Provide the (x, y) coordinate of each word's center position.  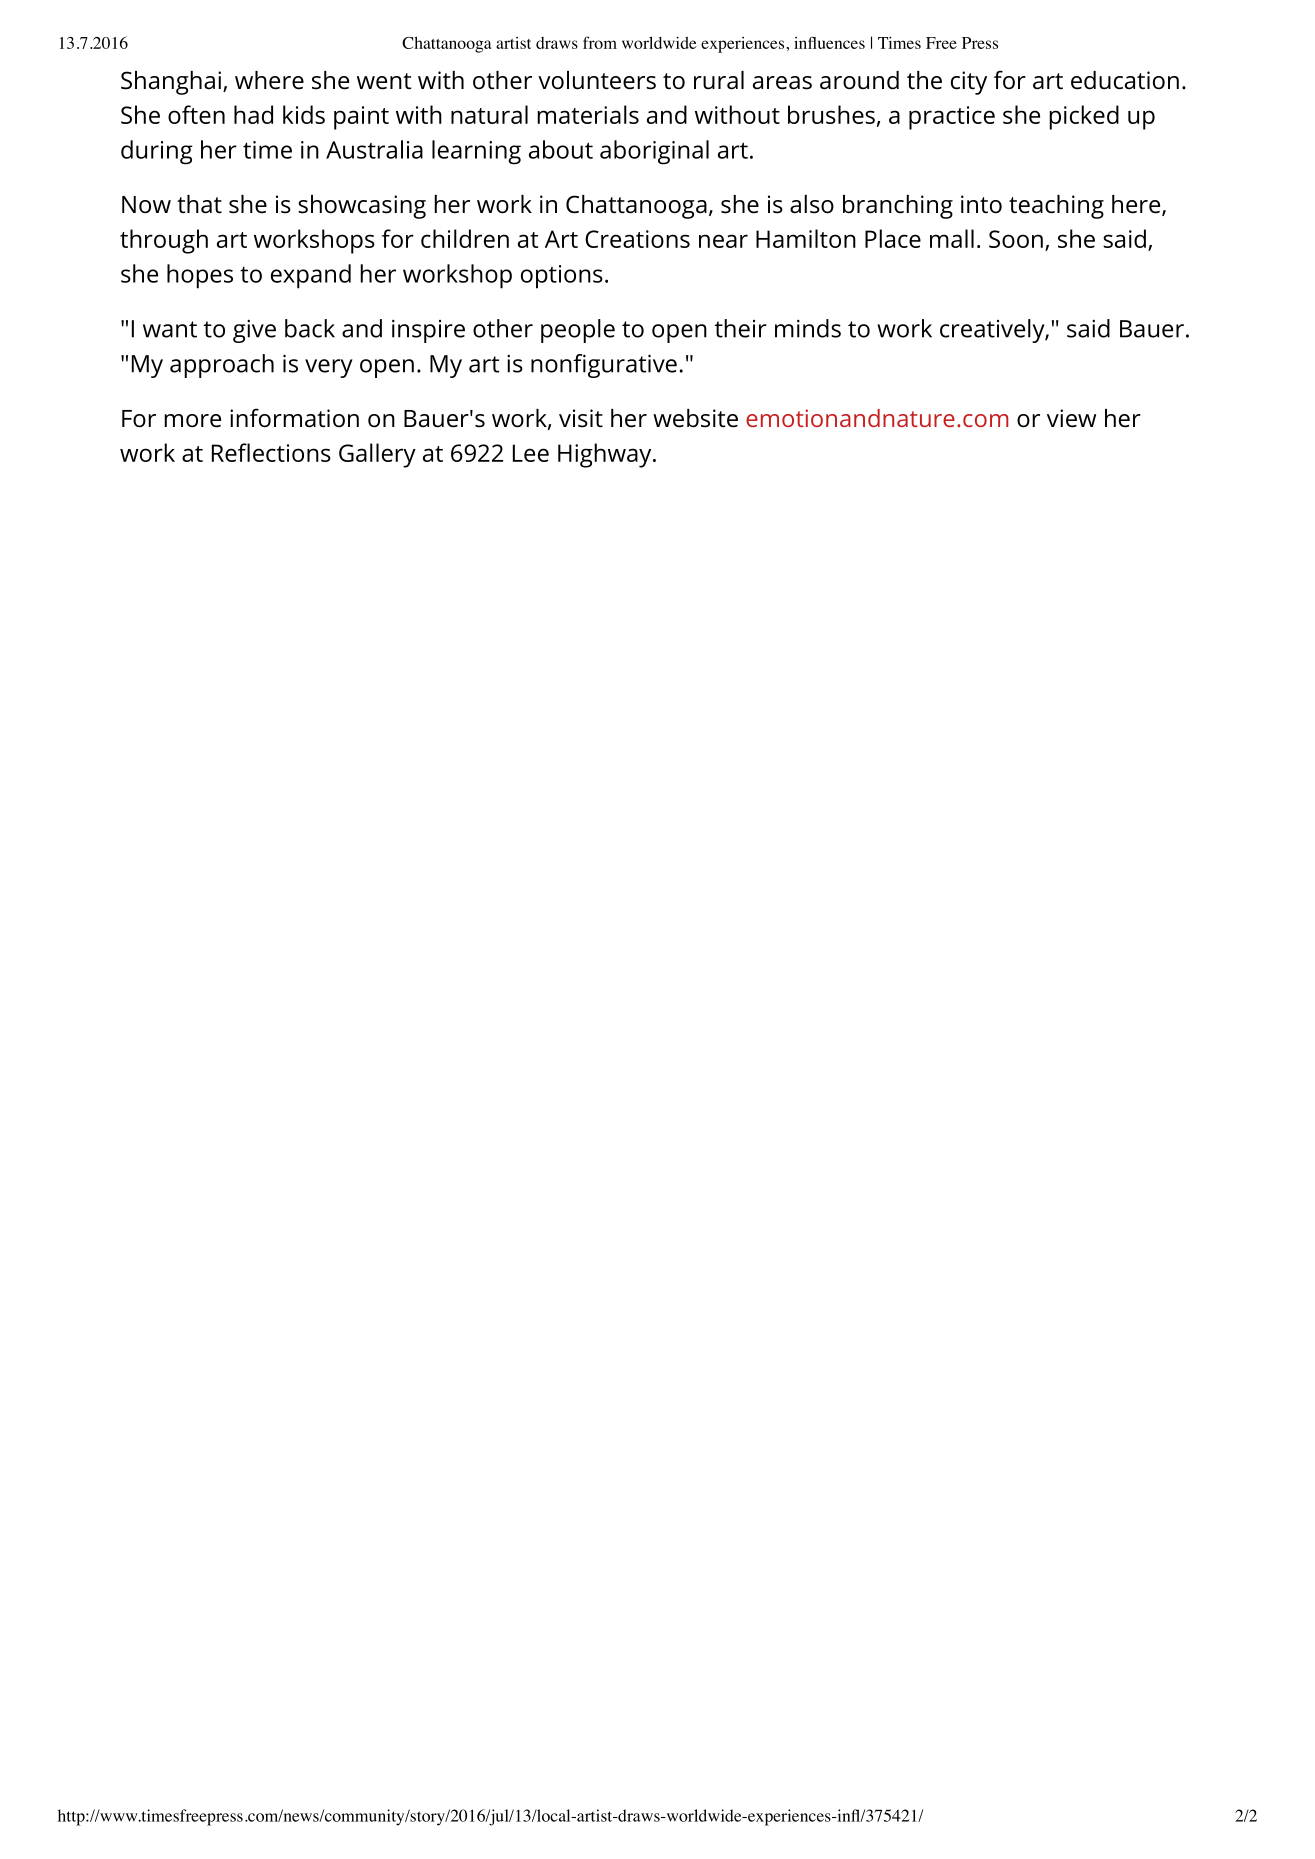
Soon (1016, 239)
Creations (637, 239)
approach (222, 366)
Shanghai (171, 83)
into (981, 204)
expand (311, 276)
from (600, 42)
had (253, 114)
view (1071, 418)
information (294, 418)
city (969, 83)
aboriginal (654, 152)
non (552, 366)
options (562, 277)
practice (952, 118)
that (199, 204)
